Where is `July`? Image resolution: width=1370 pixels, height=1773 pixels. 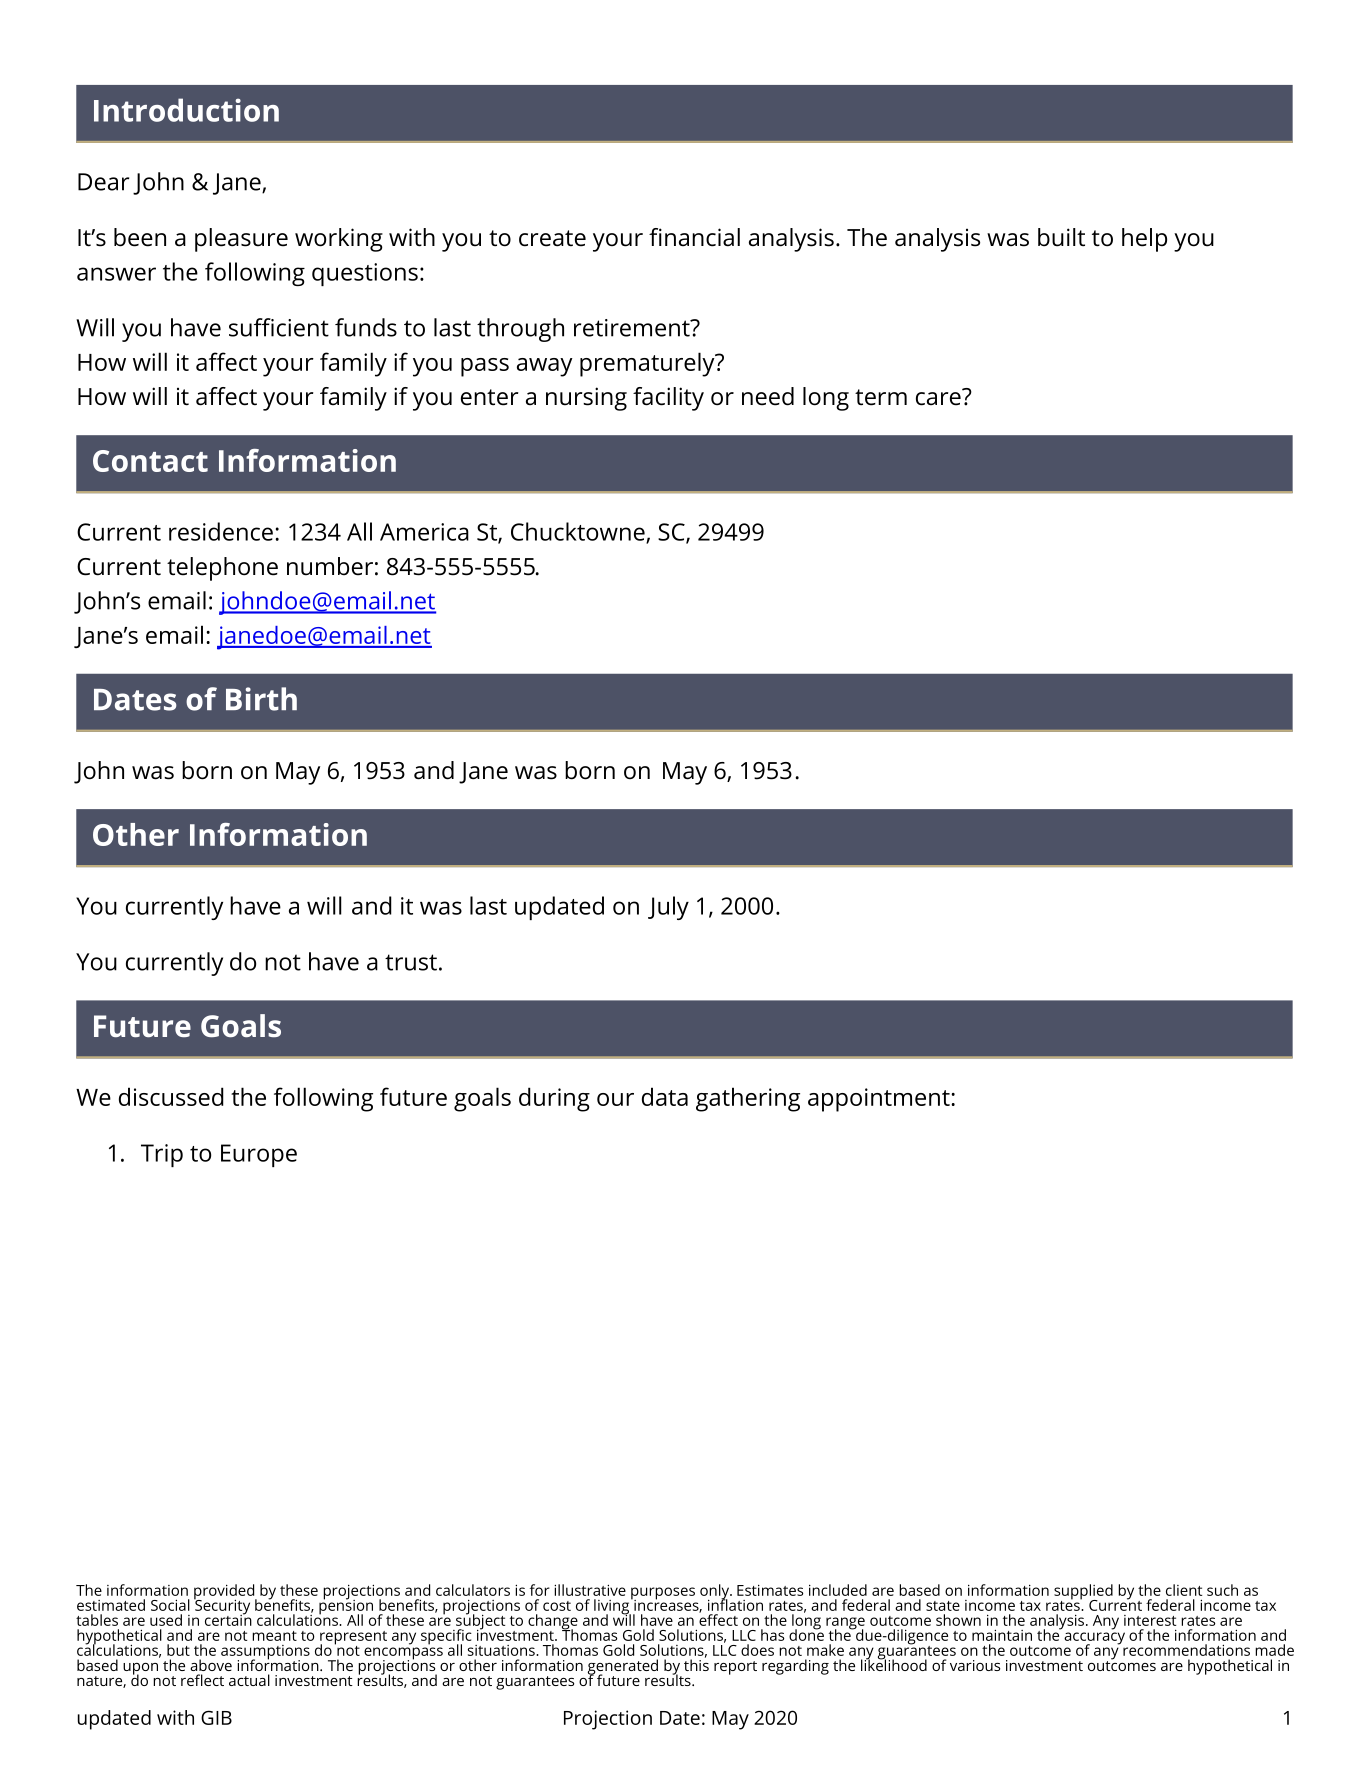
July is located at coordinates (668, 908).
